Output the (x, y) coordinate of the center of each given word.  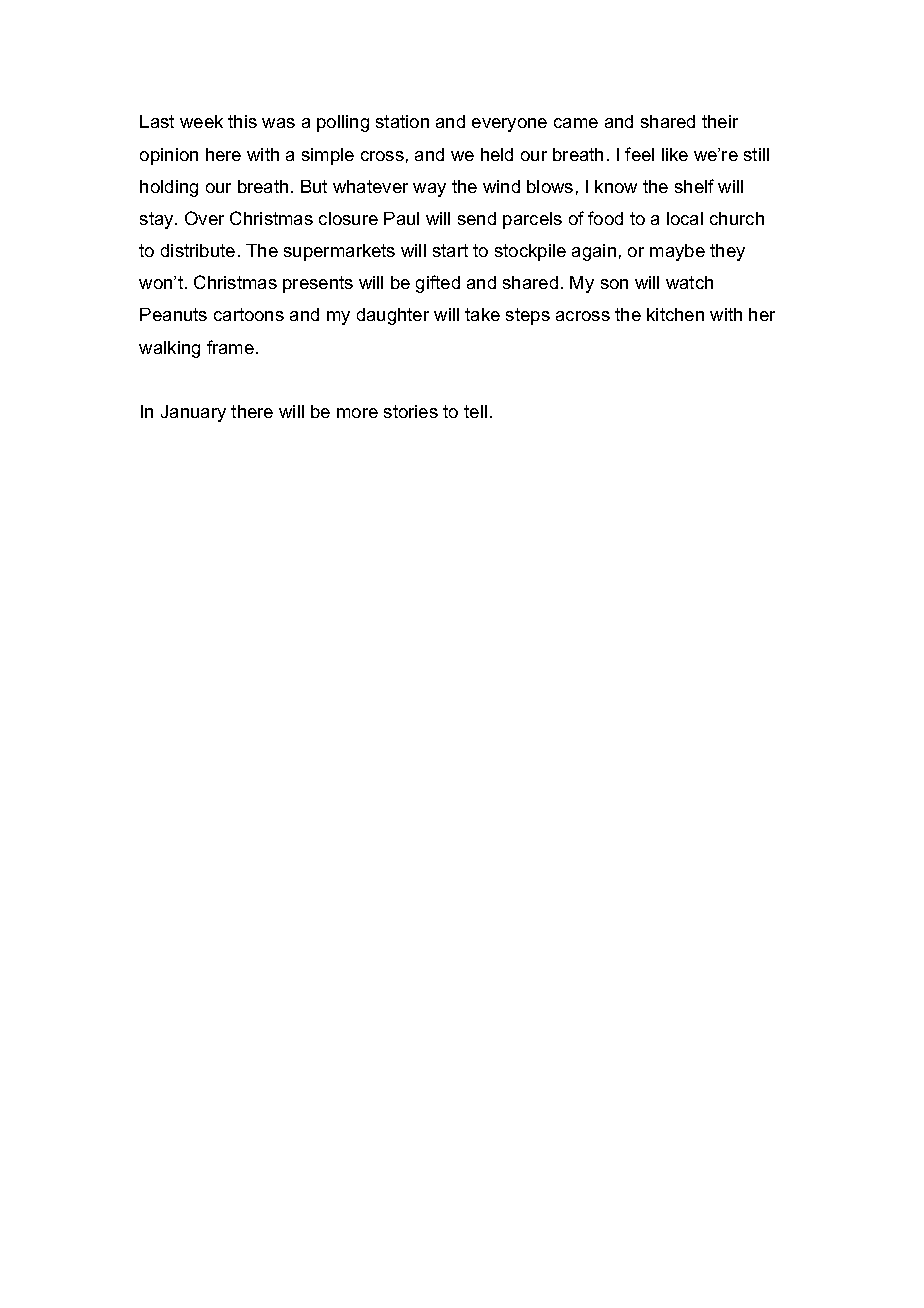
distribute (198, 250)
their (720, 121)
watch (689, 282)
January (193, 413)
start (450, 250)
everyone (509, 125)
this (242, 121)
